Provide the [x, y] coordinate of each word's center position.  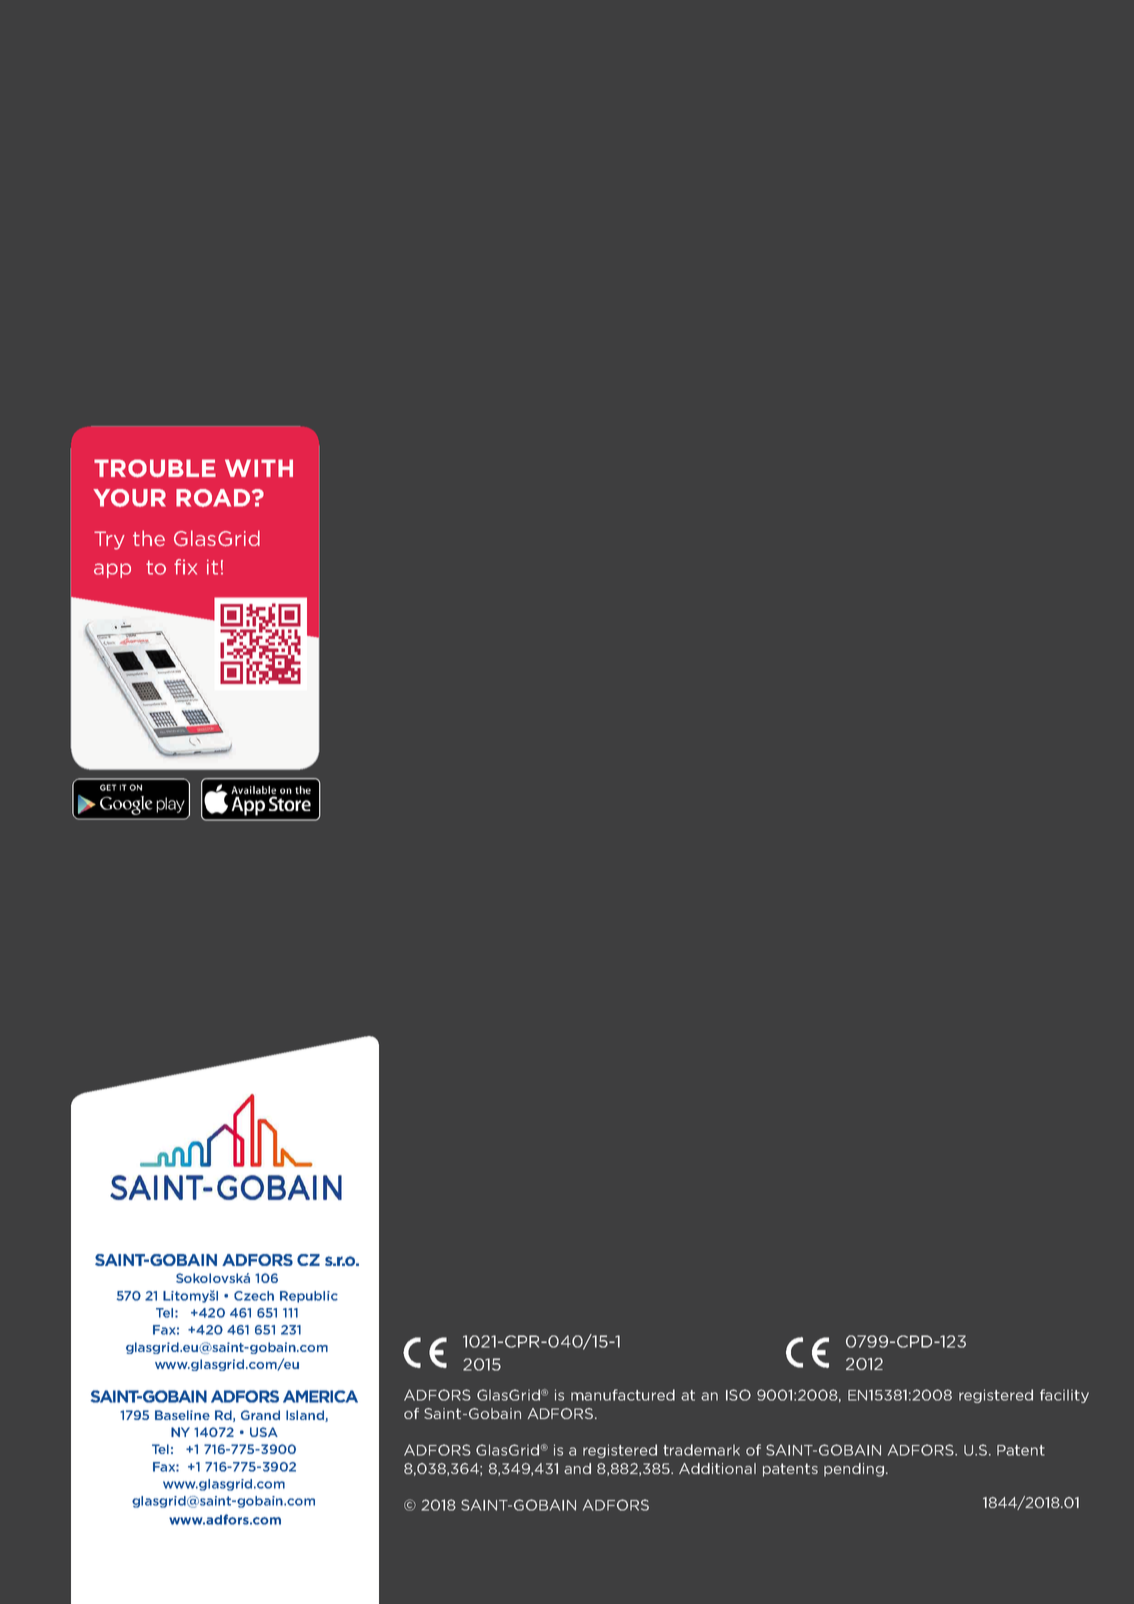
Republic [309, 1297]
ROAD [213, 498]
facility [1064, 1396]
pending [854, 1470]
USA [264, 1432]
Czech [254, 1296]
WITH [259, 468]
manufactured [623, 1395]
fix [185, 567]
